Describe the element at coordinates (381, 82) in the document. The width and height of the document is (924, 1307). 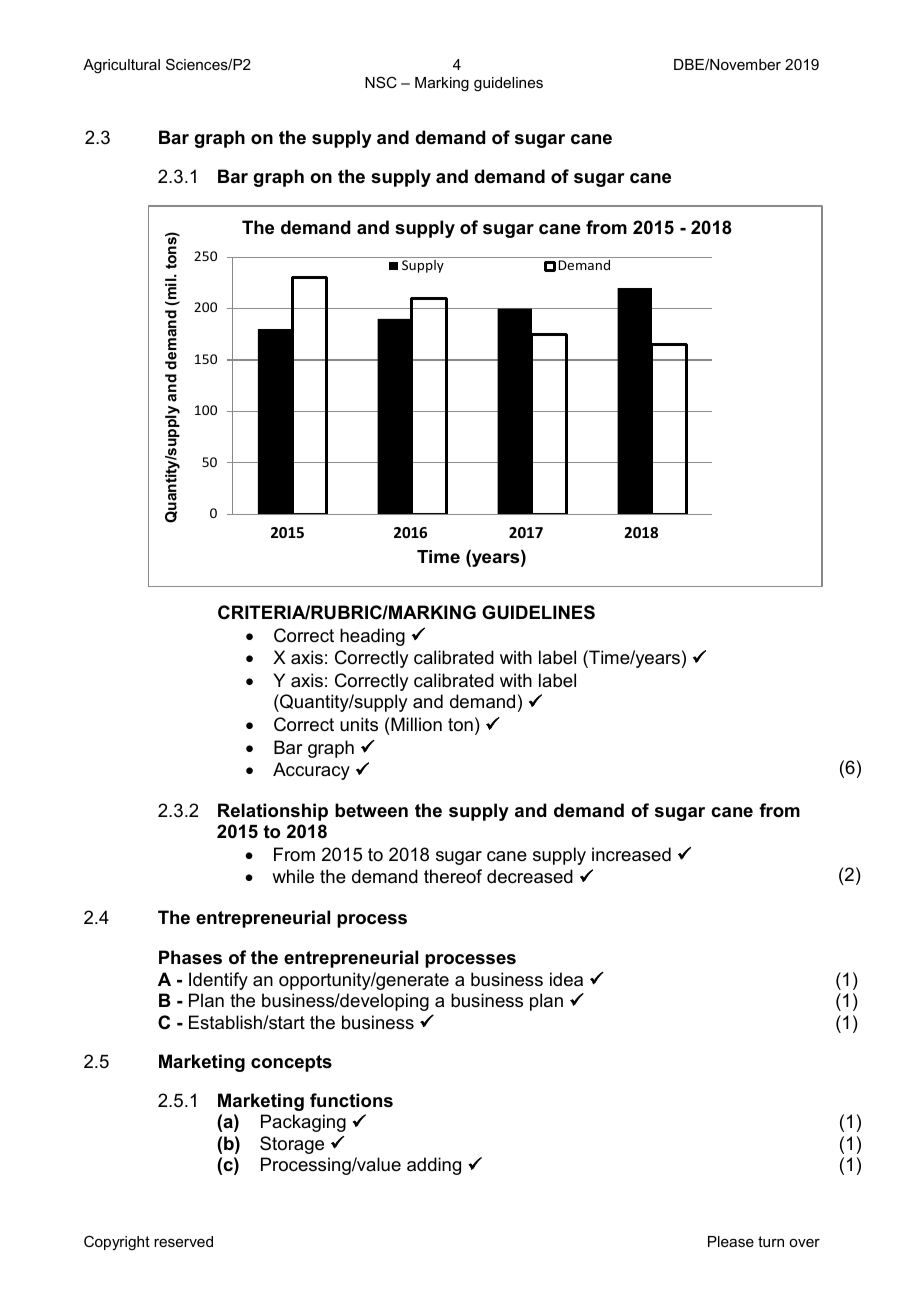
I see `NSC` at that location.
